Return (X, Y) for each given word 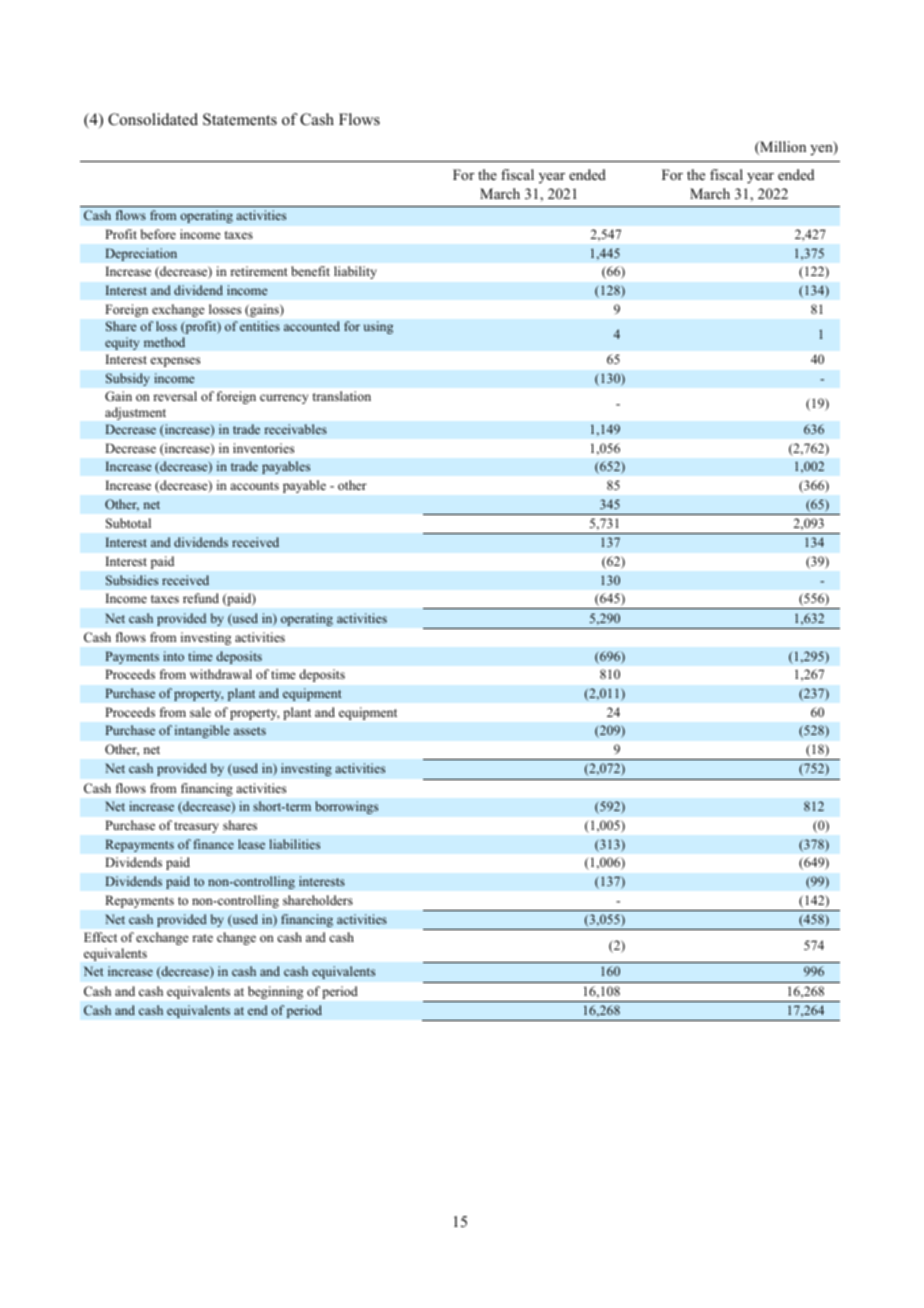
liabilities (294, 844)
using (378, 327)
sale (200, 712)
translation (342, 396)
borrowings (346, 807)
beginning (275, 992)
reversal (175, 396)
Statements (240, 119)
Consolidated (153, 119)
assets (250, 731)
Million (782, 148)
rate (202, 938)
